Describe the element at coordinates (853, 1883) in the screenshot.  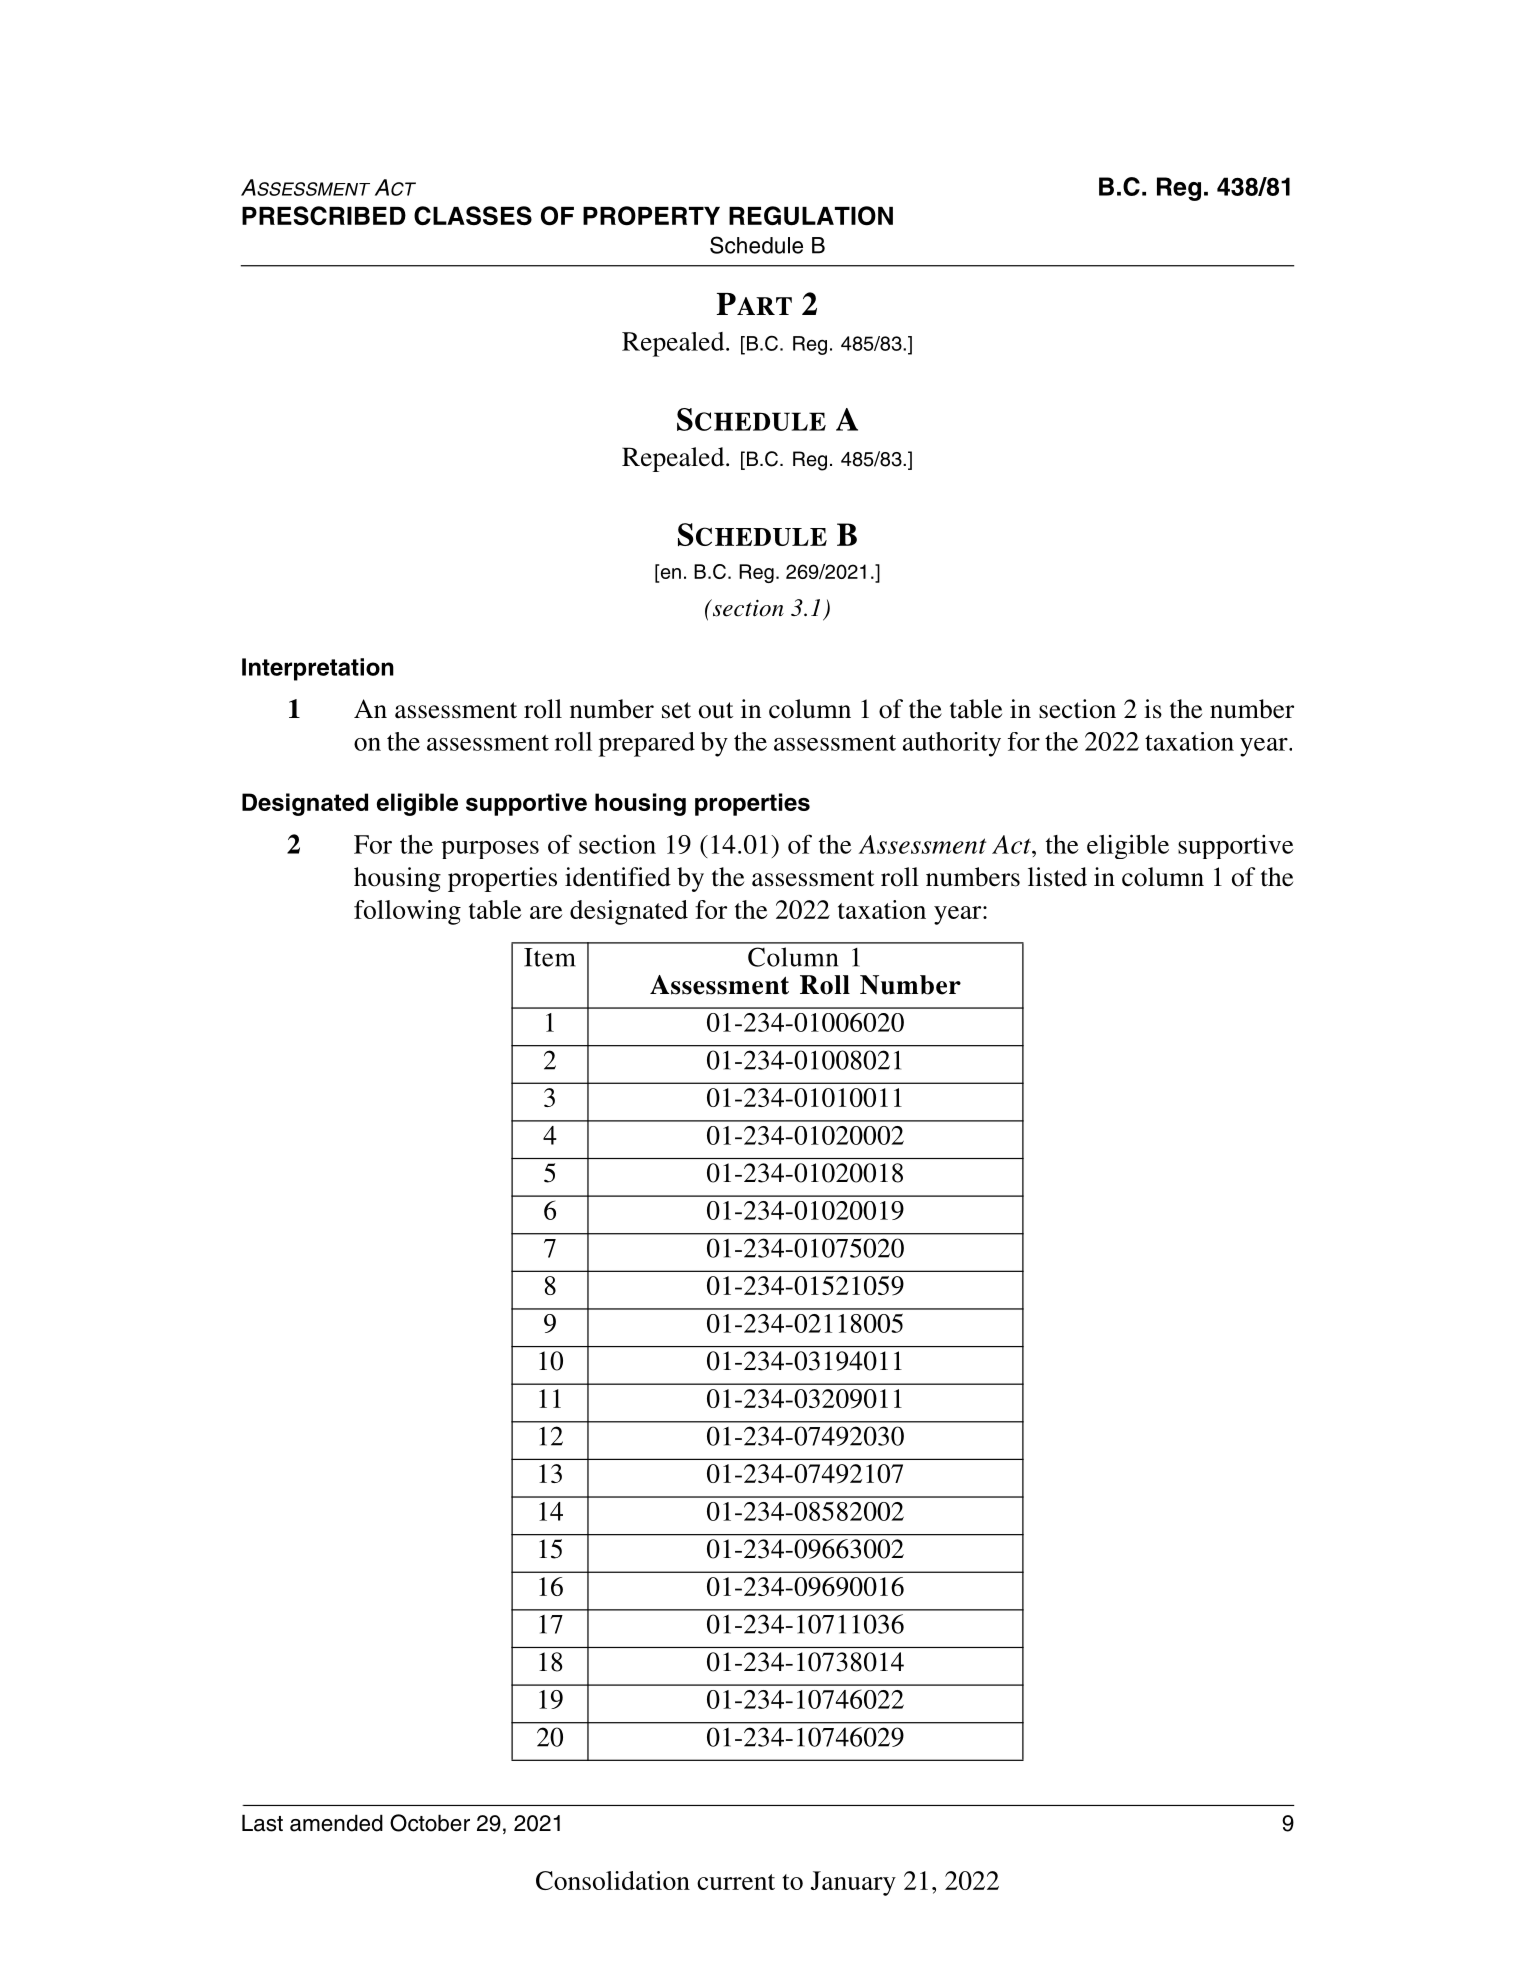
I see `January` at that location.
